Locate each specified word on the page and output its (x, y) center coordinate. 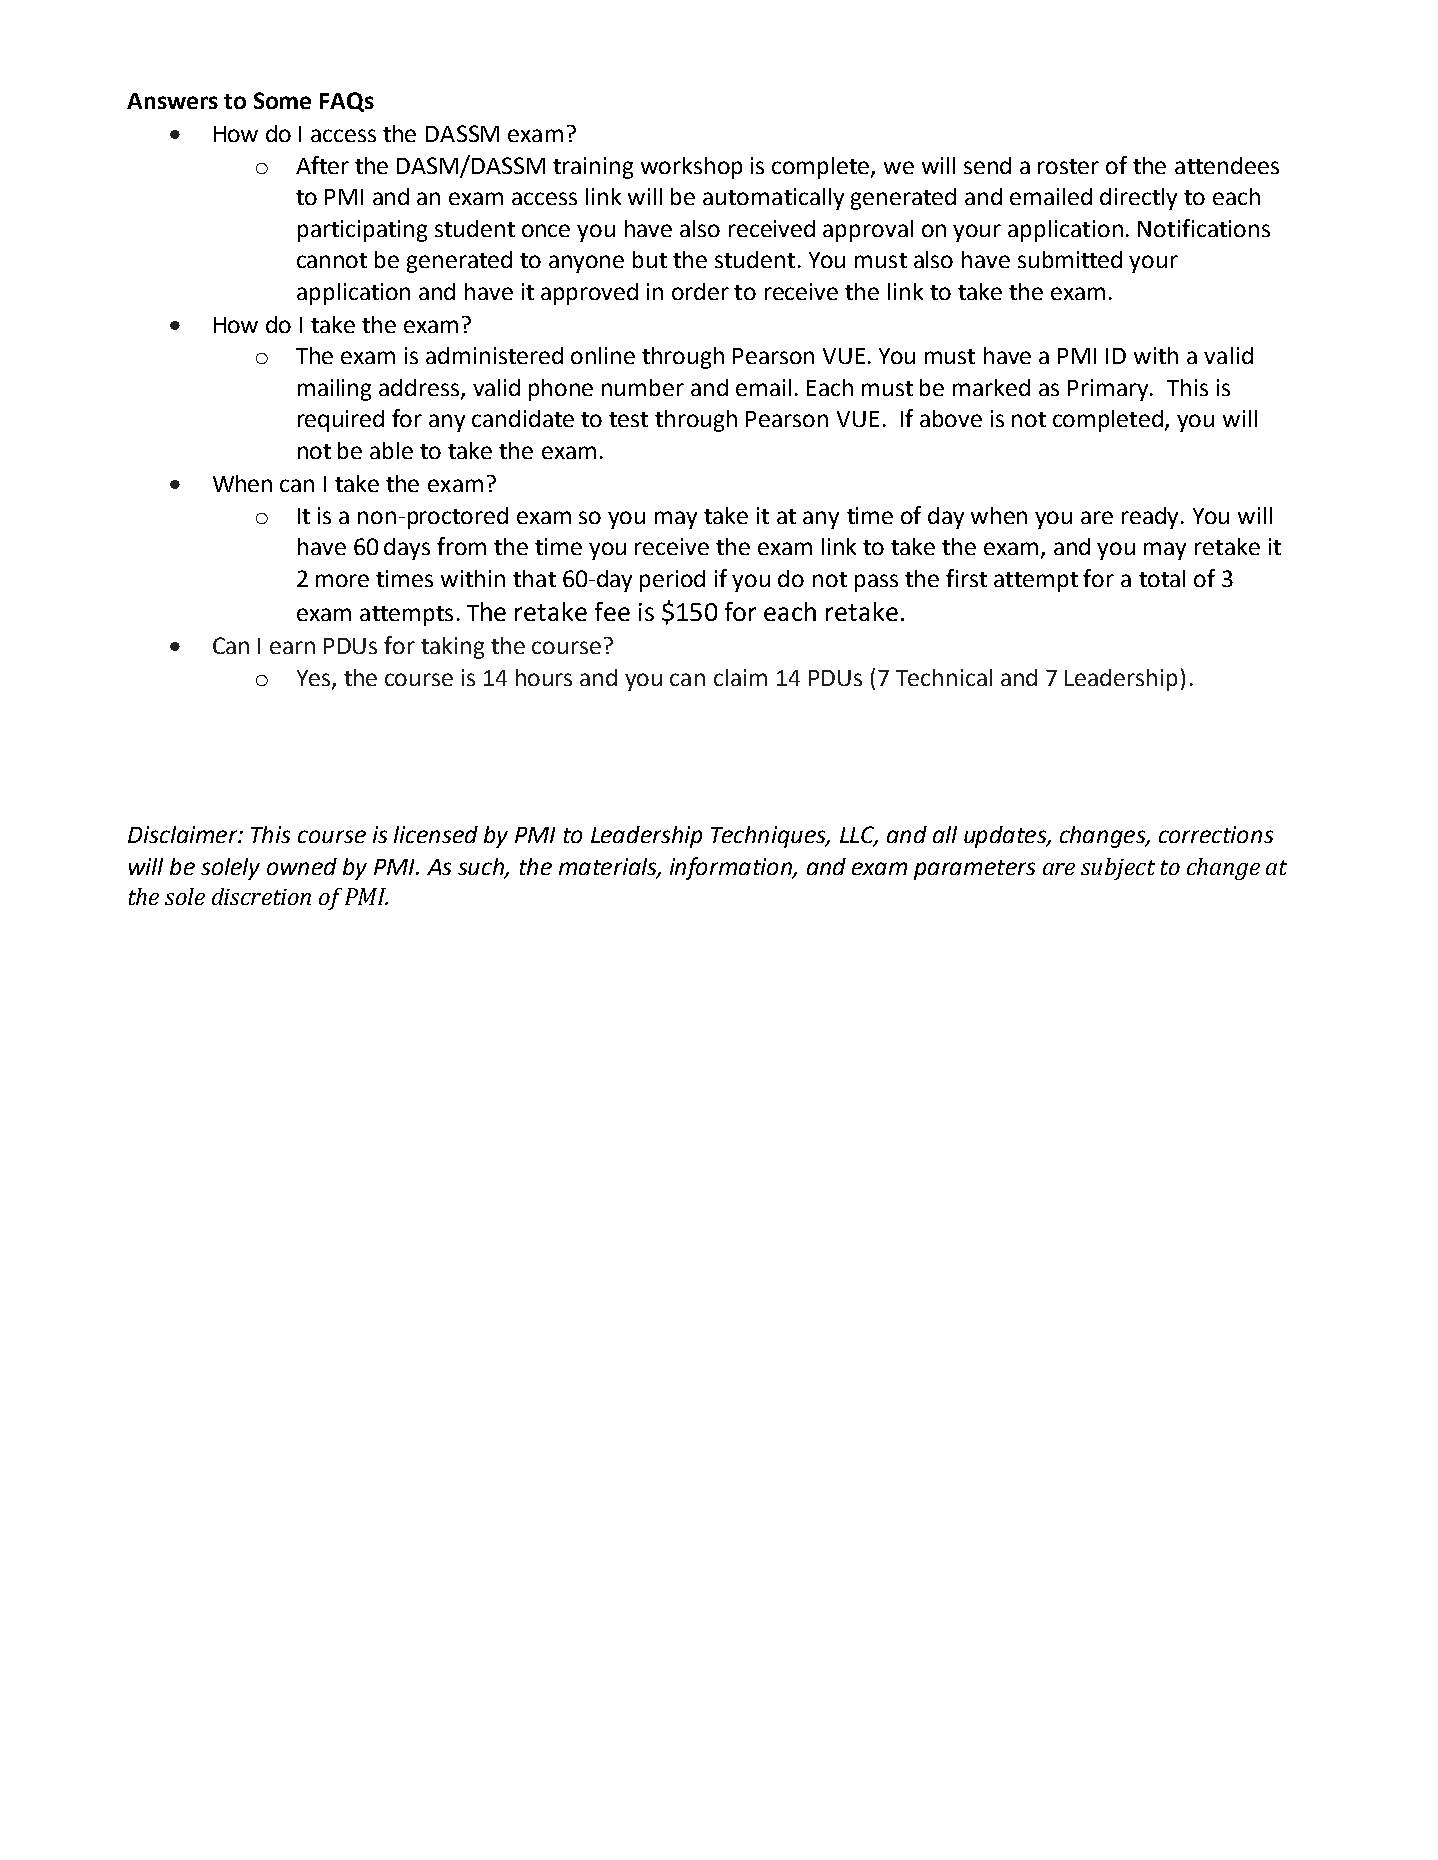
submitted (1070, 259)
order (700, 291)
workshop (691, 168)
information (732, 868)
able (391, 450)
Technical (944, 677)
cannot (332, 260)
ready (1152, 518)
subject (1118, 869)
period (672, 581)
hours (544, 677)
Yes (315, 679)
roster (1068, 166)
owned (302, 866)
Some (282, 100)
